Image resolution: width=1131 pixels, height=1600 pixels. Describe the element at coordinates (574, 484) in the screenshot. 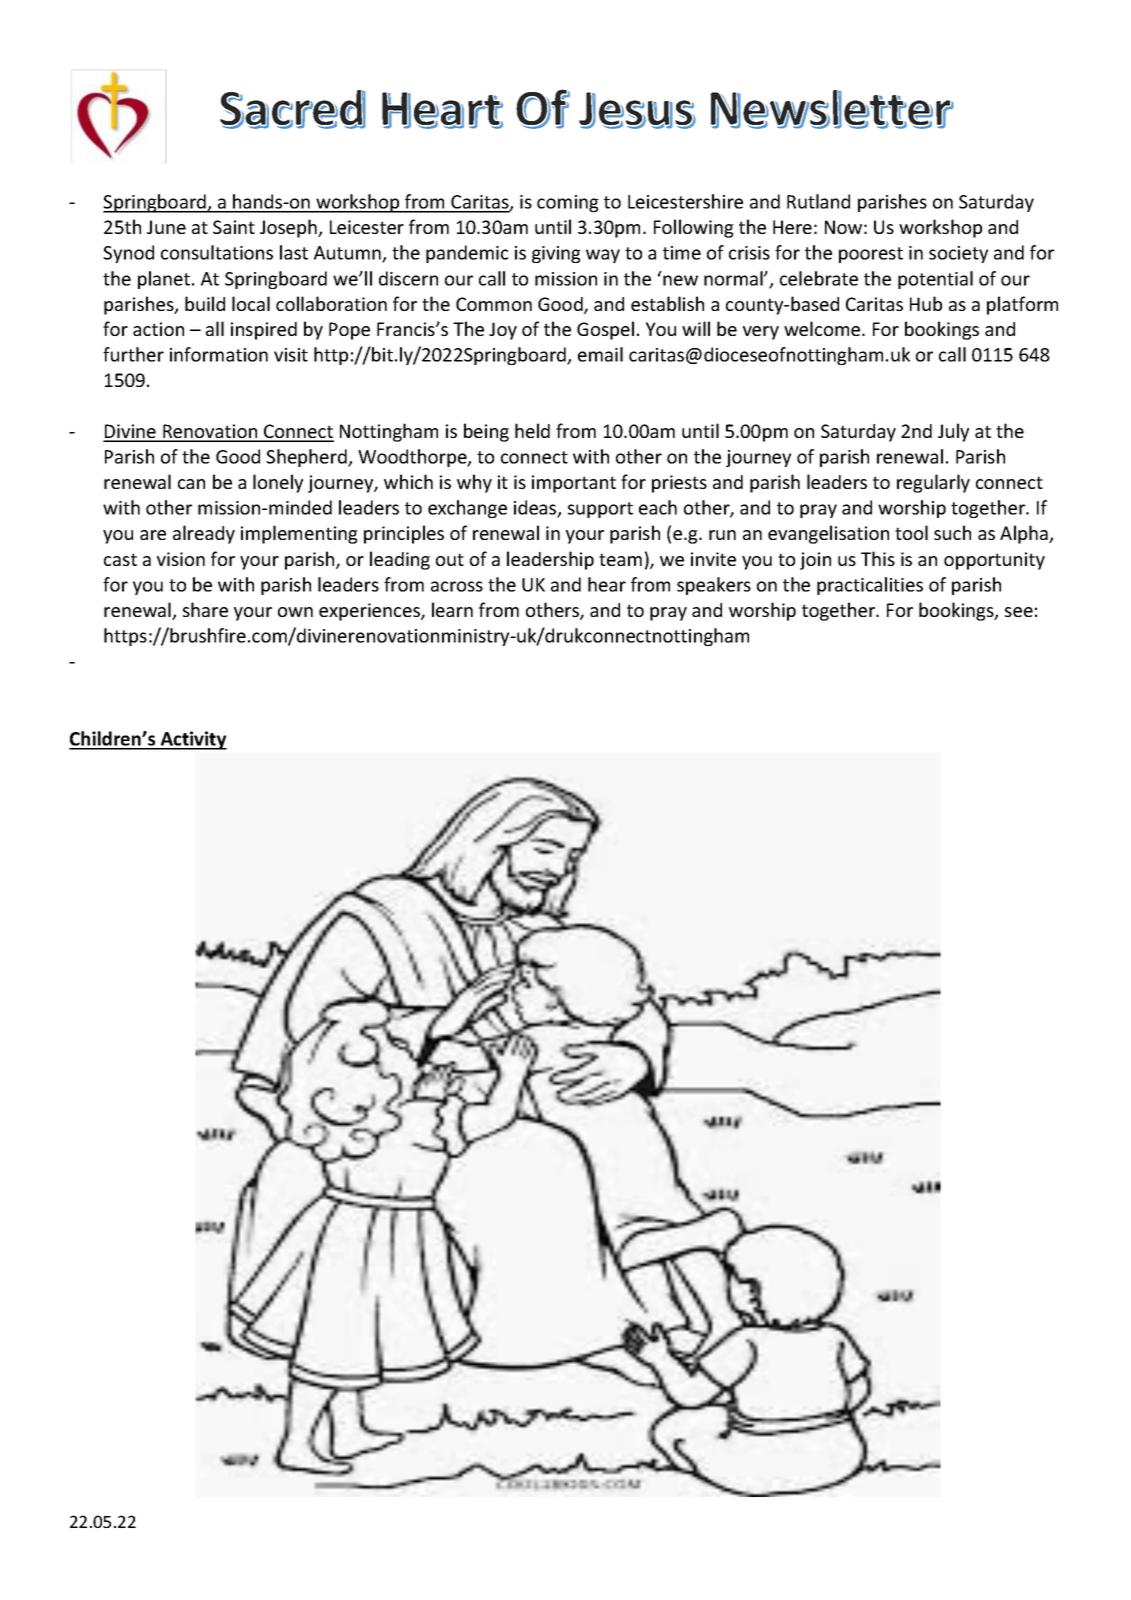

I see `important` at that location.
